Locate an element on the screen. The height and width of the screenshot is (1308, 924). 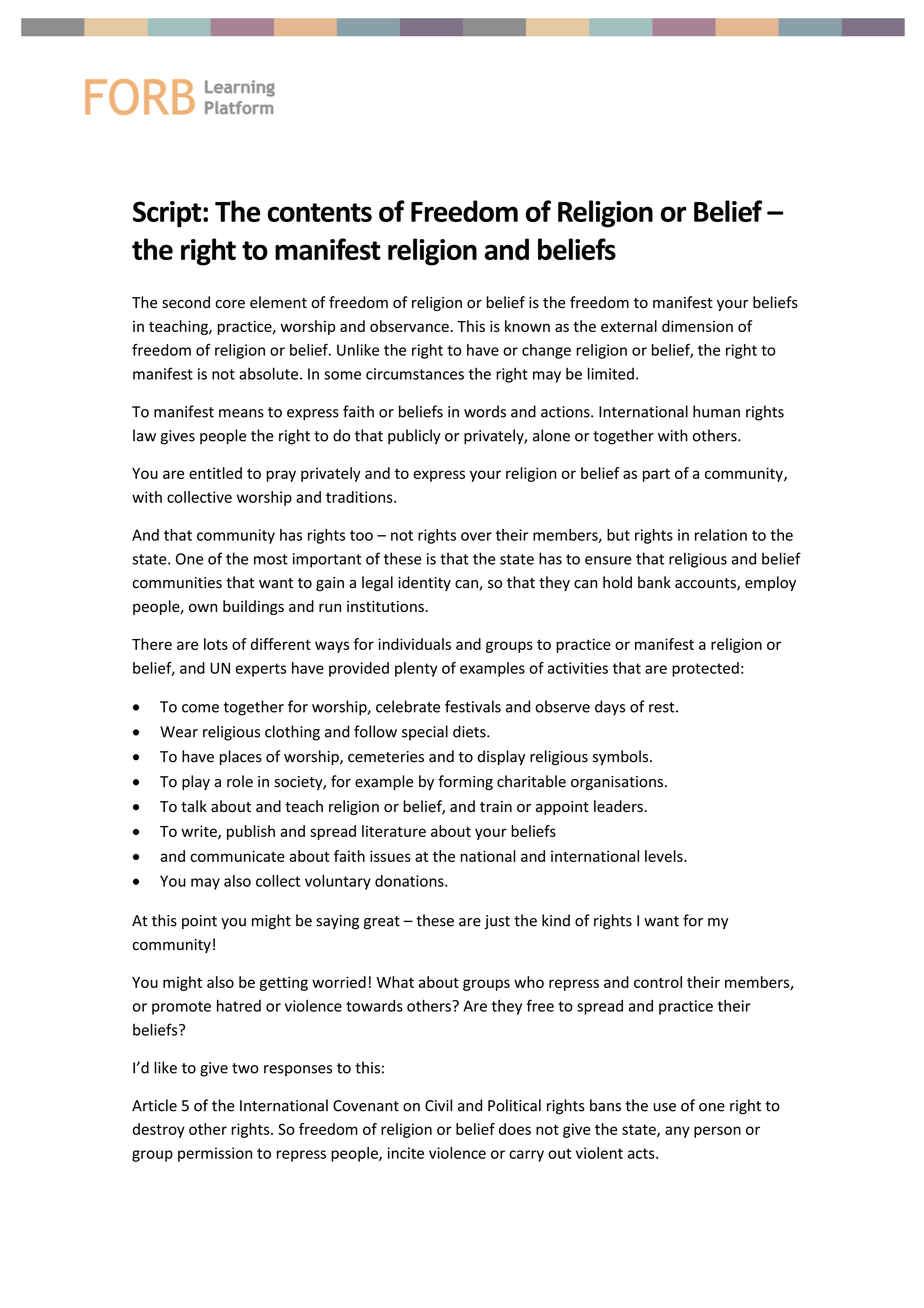
any is located at coordinates (677, 1132).
